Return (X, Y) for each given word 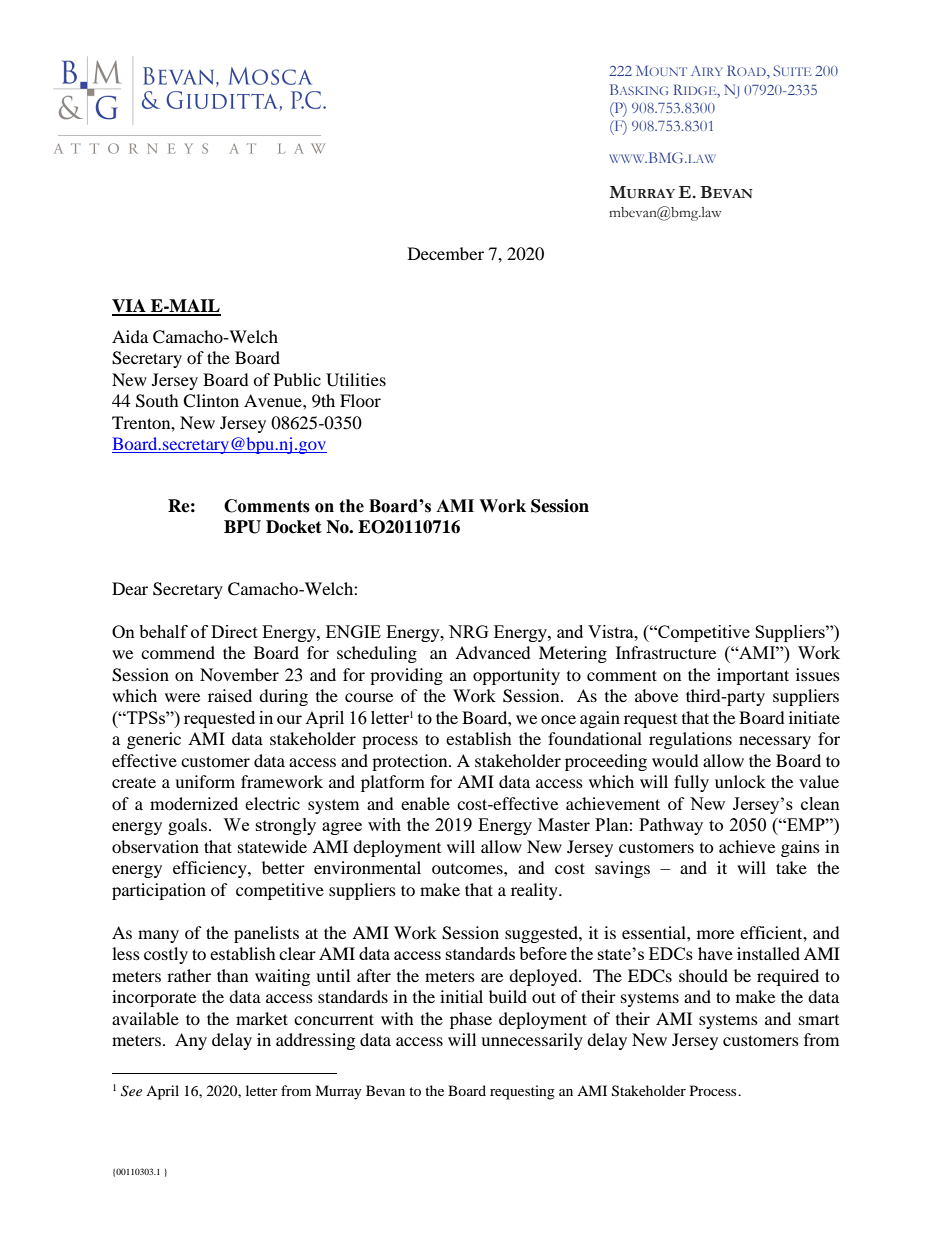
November (239, 674)
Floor (360, 400)
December (446, 253)
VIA (130, 307)
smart (819, 1020)
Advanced (493, 652)
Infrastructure (666, 652)
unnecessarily (532, 1041)
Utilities (356, 380)
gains (800, 848)
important (753, 676)
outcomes (468, 869)
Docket (294, 527)
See (131, 1091)
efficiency (211, 869)
